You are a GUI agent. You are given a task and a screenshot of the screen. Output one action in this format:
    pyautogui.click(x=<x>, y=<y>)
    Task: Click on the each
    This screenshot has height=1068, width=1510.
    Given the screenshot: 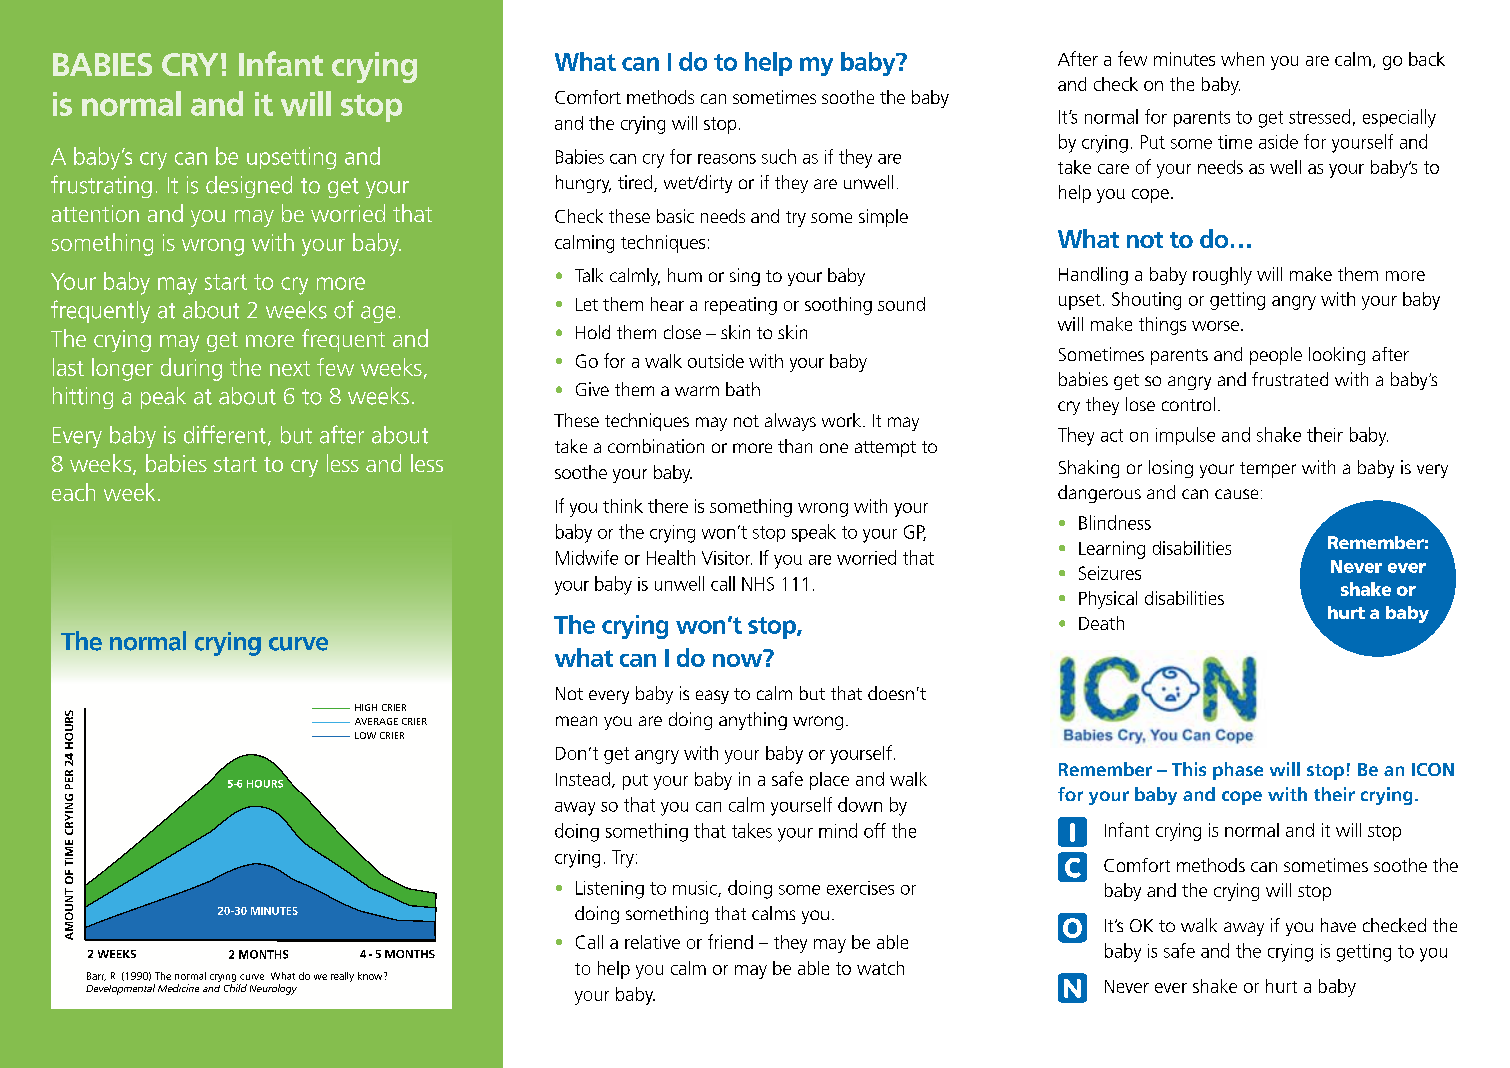 What is the action you would take?
    pyautogui.click(x=73, y=492)
